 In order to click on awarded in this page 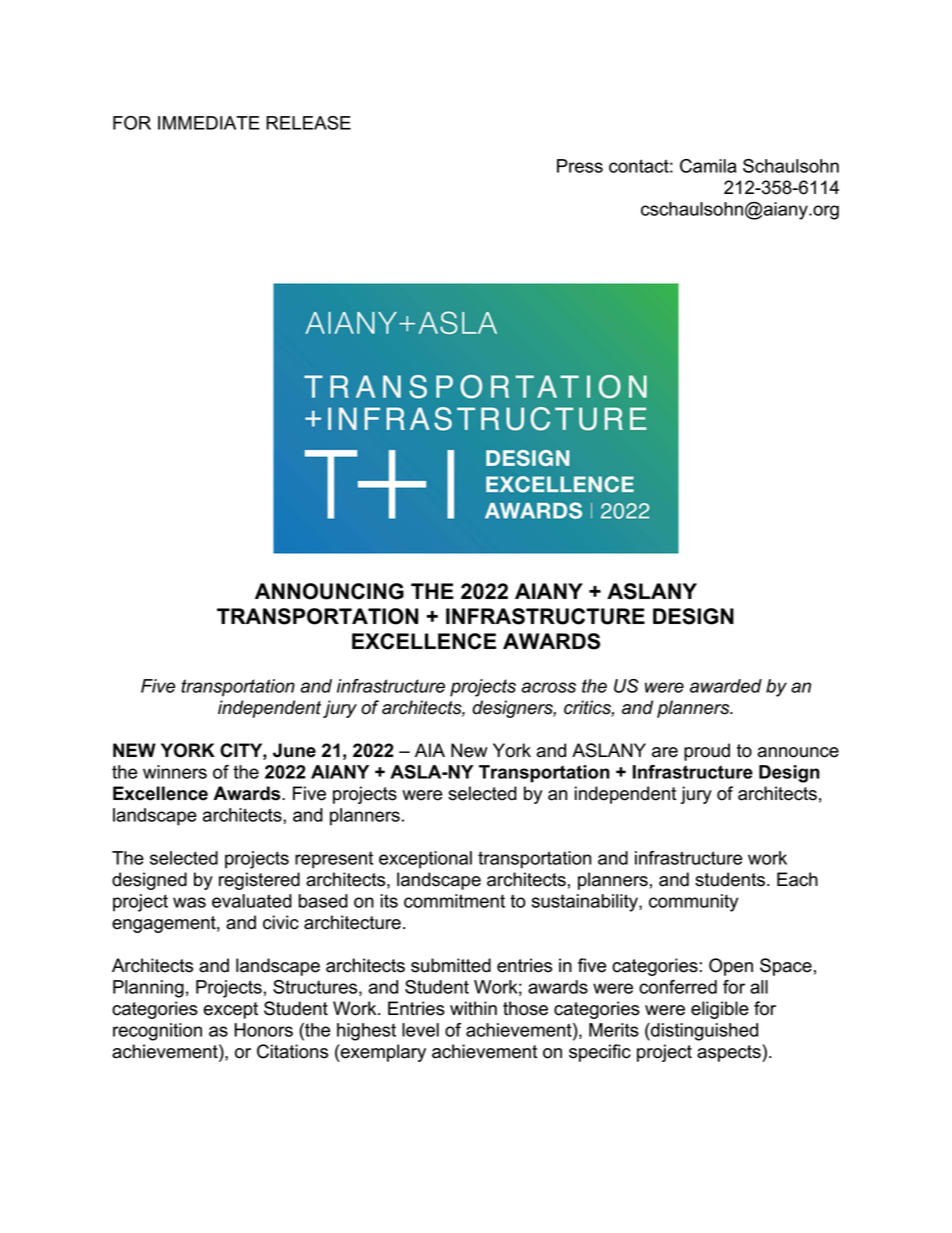, I will do `click(726, 686)`.
